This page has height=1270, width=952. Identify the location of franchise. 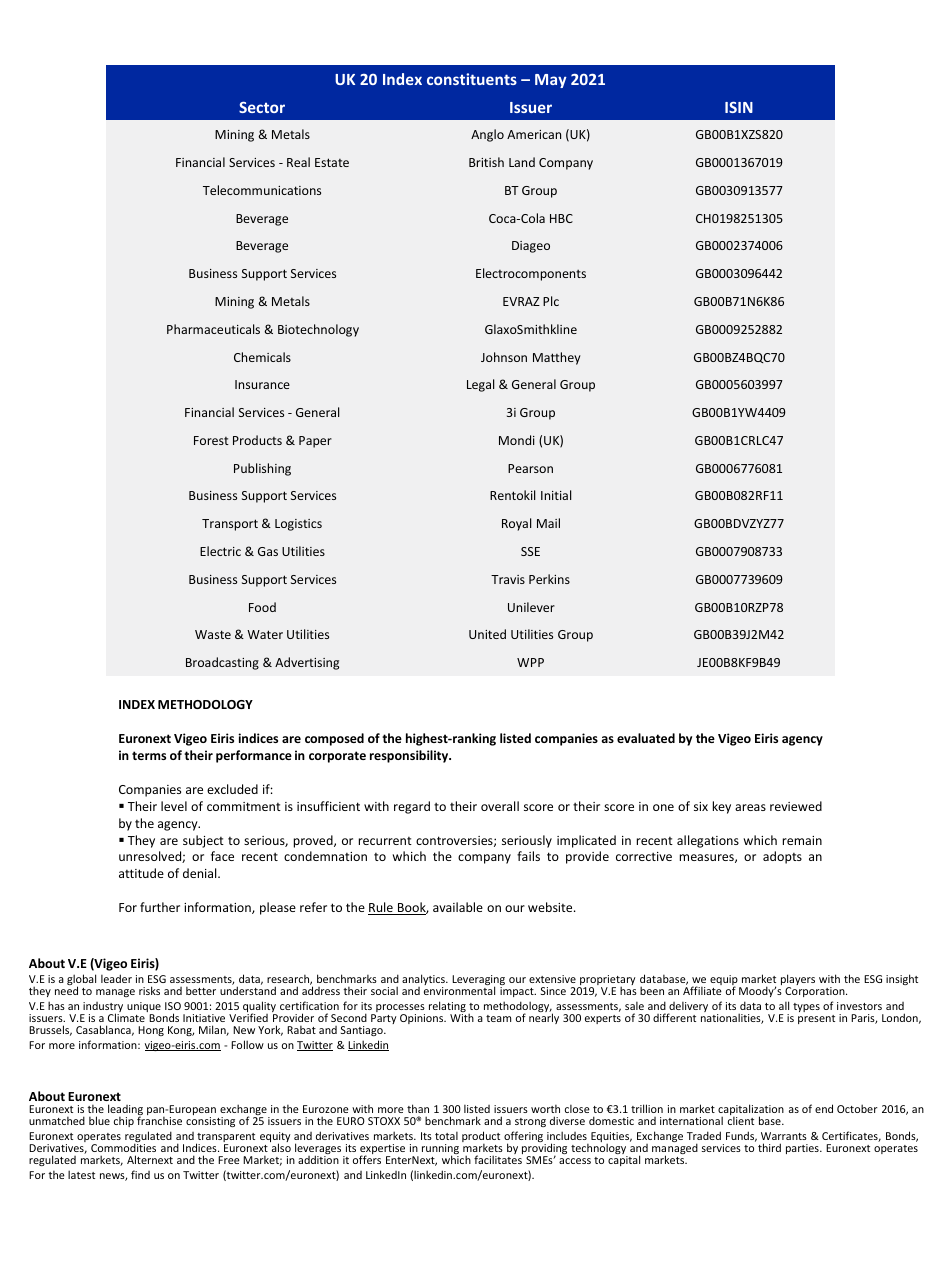
(159, 1120).
